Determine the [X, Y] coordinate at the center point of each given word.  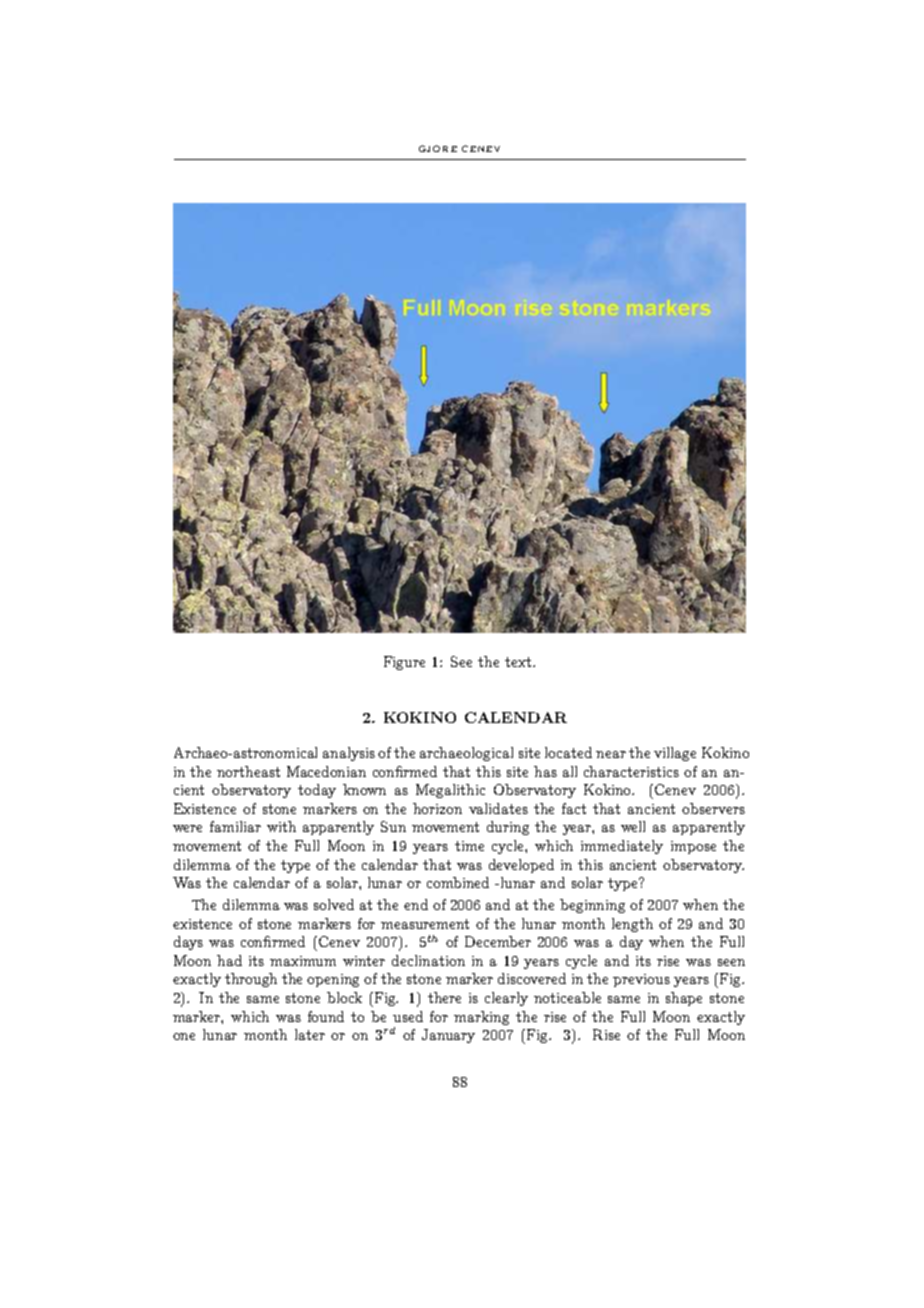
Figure [404, 663]
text [518, 662]
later [310, 1034]
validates [498, 808]
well [633, 826]
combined [458, 882]
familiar [235, 826]
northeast [248, 771]
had [229, 960]
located [568, 752]
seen [731, 962]
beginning [592, 906]
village [675, 754]
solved [334, 904]
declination [428, 960]
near [611, 754]
